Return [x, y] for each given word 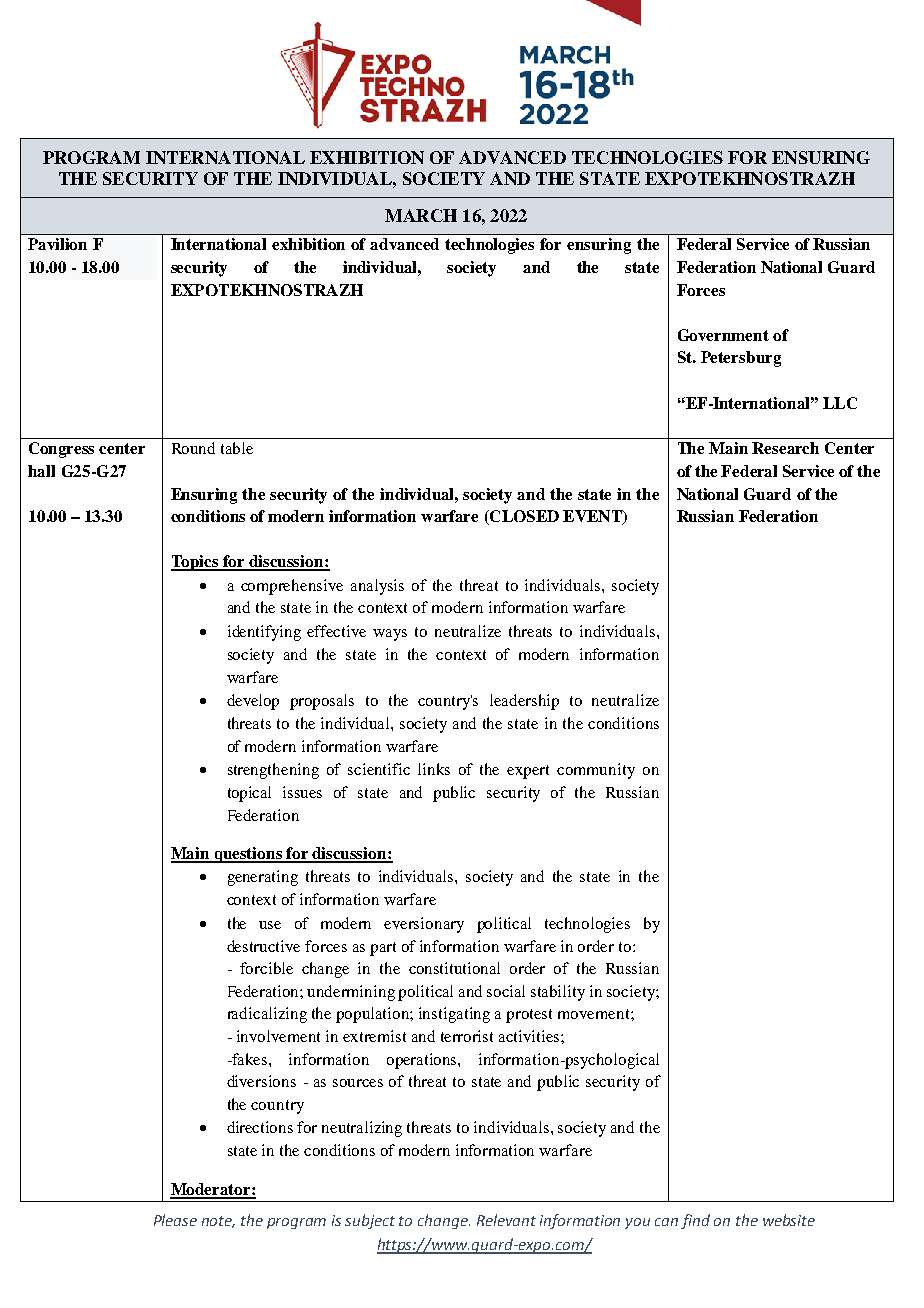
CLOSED [523, 517]
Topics [196, 563]
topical [249, 794]
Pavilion [57, 244]
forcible [266, 968]
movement [595, 1014]
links [434, 769]
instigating [454, 1015]
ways [390, 635]
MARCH [421, 215]
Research [785, 448]
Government [723, 335]
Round [193, 448]
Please [175, 1220]
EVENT [593, 517]
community [596, 771]
